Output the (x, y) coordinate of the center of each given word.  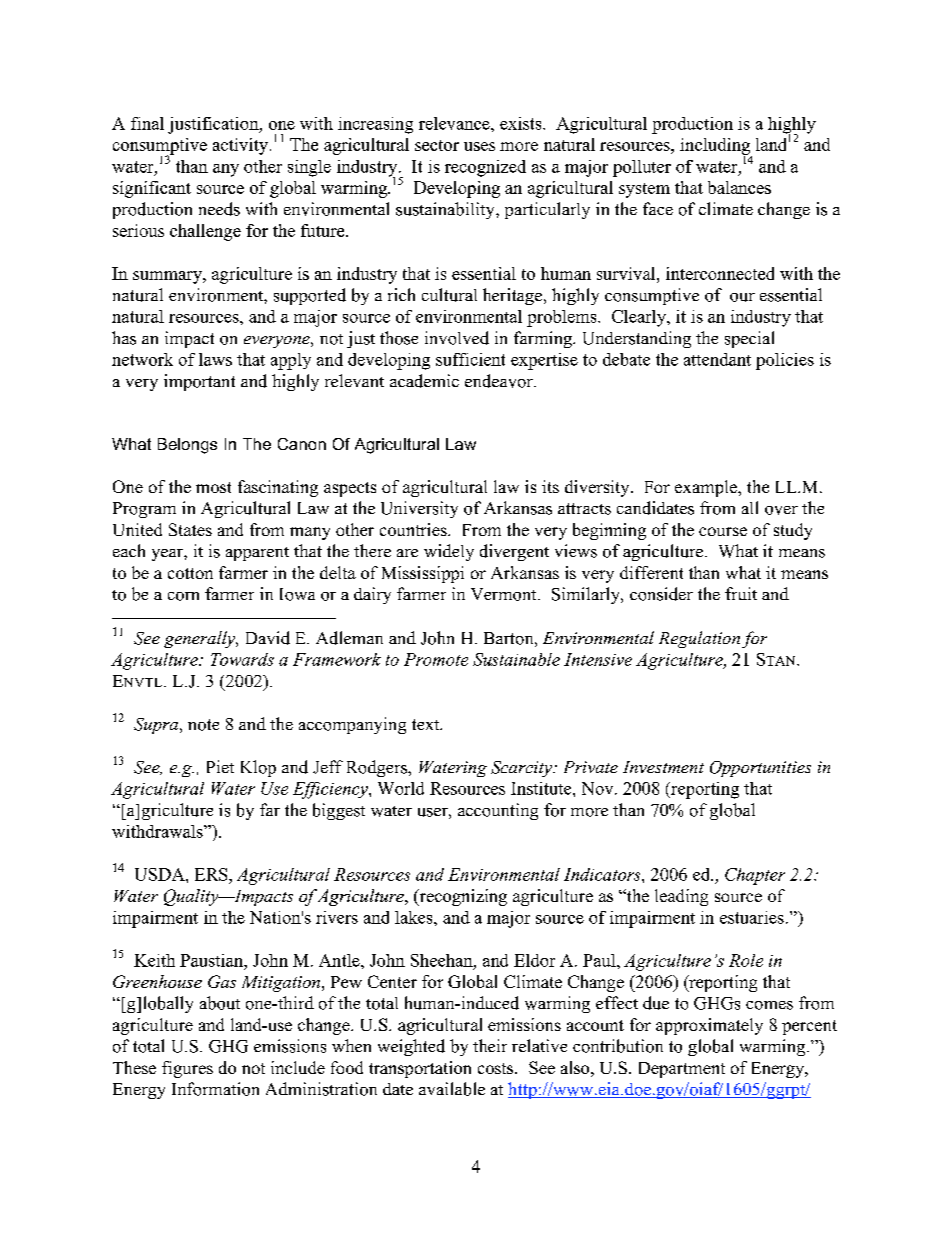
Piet (220, 766)
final (147, 123)
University (419, 509)
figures (187, 1069)
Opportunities (760, 769)
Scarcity (522, 769)
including (716, 147)
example (707, 488)
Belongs (187, 446)
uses (479, 146)
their (490, 1045)
